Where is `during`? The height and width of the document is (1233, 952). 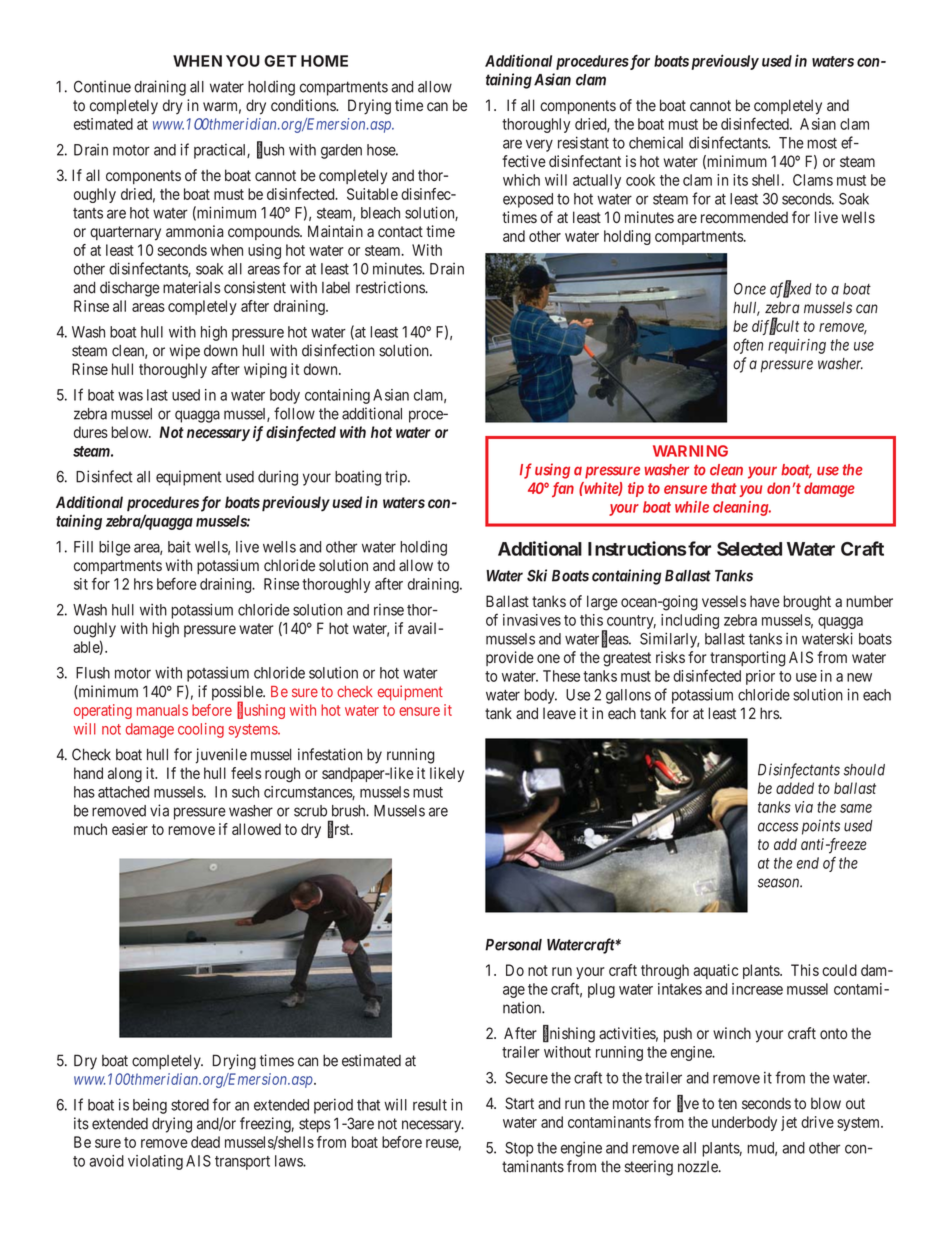 during is located at coordinates (278, 478).
